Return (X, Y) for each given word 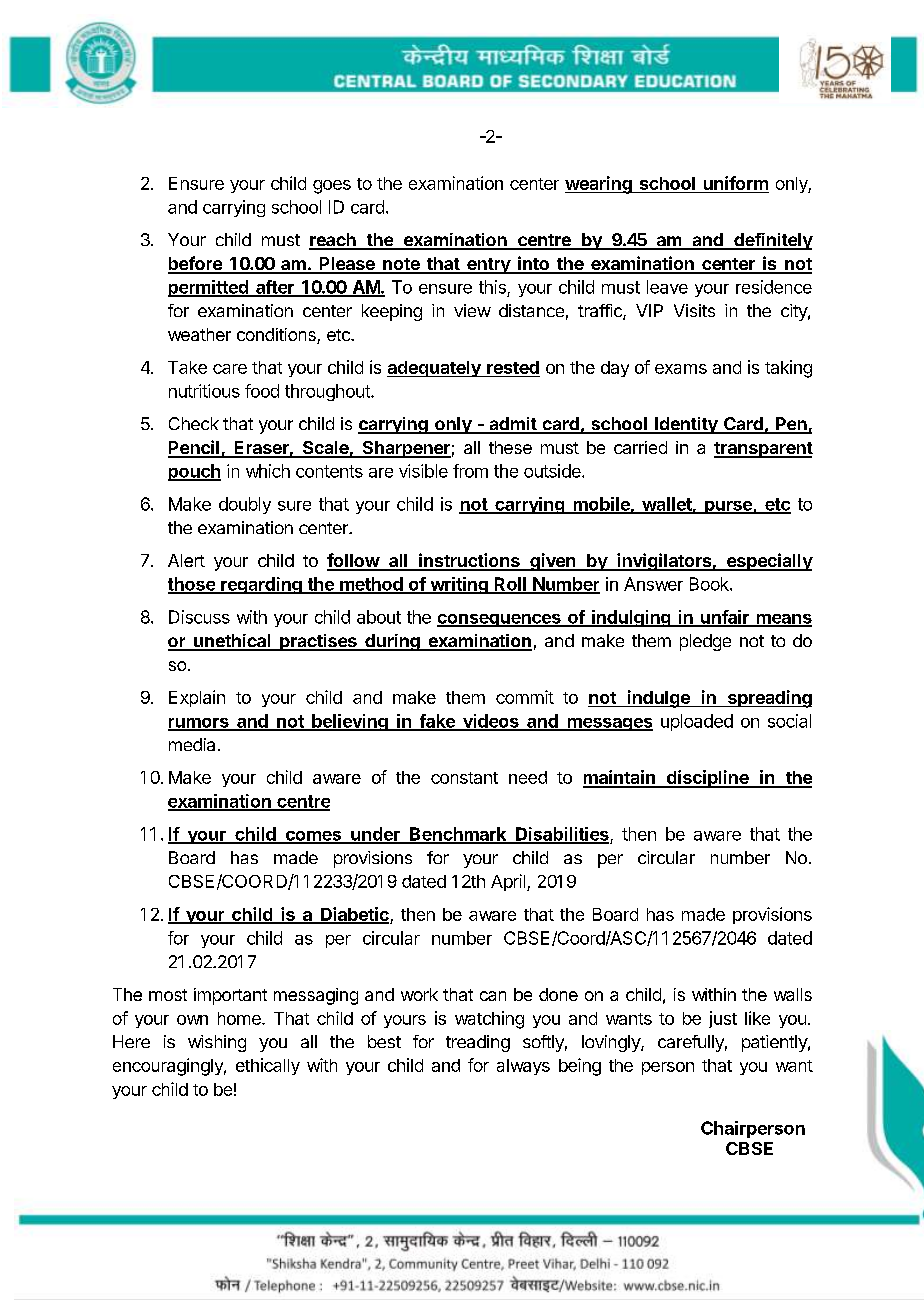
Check (194, 423)
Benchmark (458, 835)
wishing (217, 1043)
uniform (736, 183)
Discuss (199, 617)
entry (488, 266)
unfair (725, 618)
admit (513, 425)
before (196, 264)
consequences (500, 620)
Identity (686, 425)
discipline (707, 779)
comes (313, 837)
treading (478, 1043)
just (723, 1019)
